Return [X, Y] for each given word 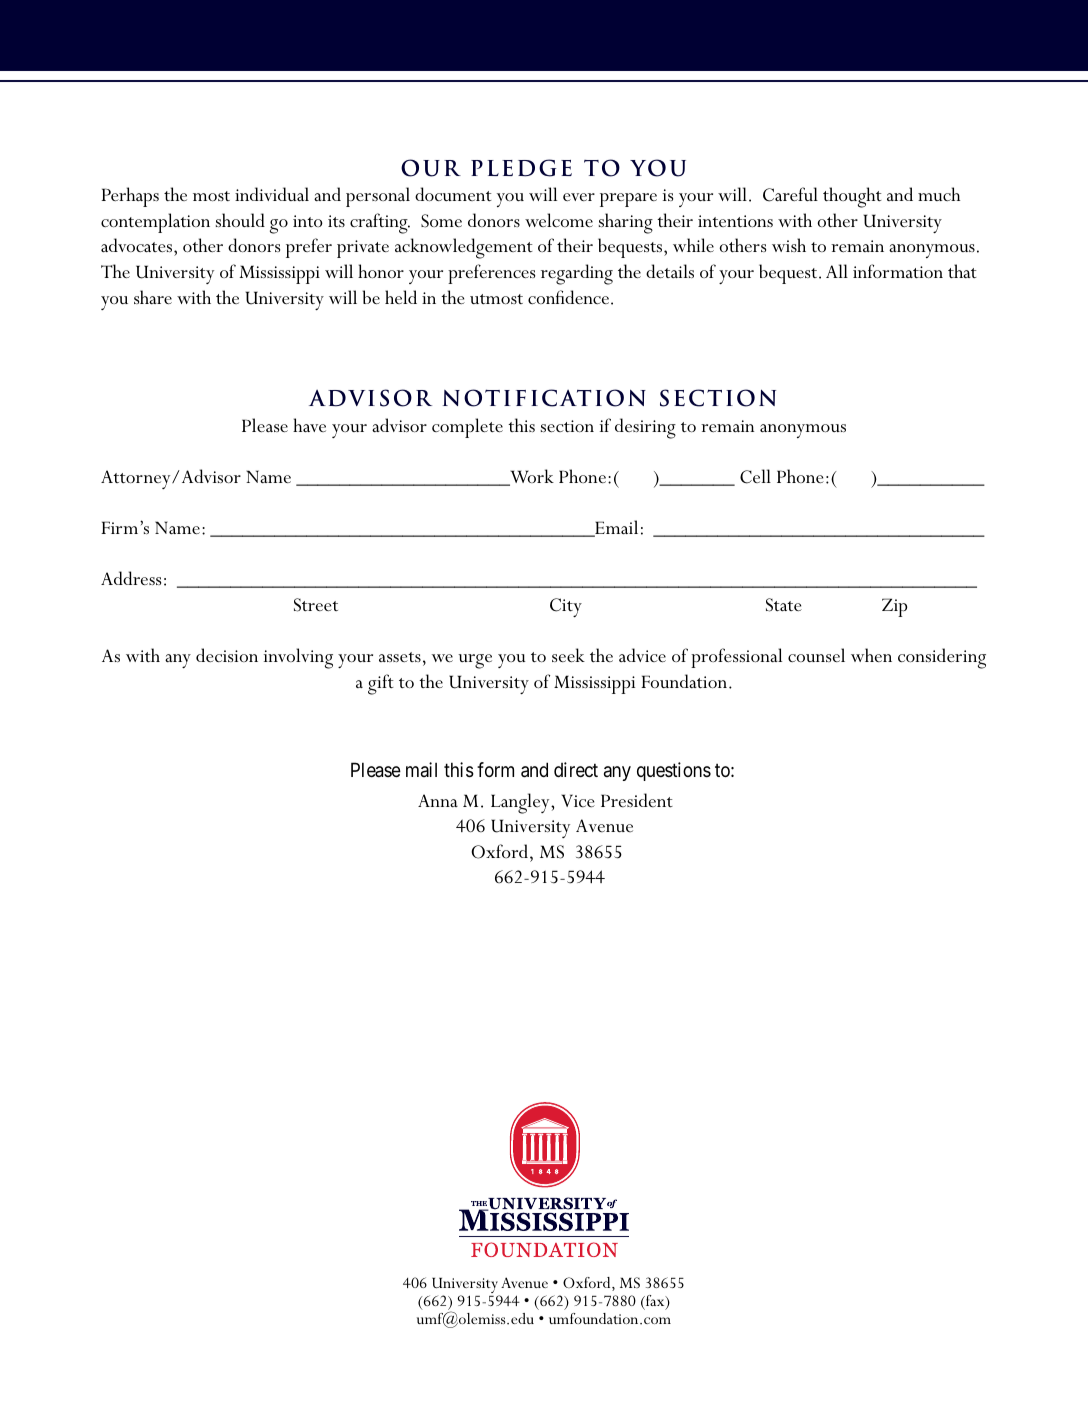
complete [467, 428]
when [871, 655]
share [153, 297]
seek [568, 655]
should [240, 220]
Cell [755, 476]
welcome [559, 220]
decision [227, 655]
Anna [438, 800]
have [309, 425]
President [637, 800]
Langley [521, 803]
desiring [645, 428]
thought [852, 197]
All [837, 271]
